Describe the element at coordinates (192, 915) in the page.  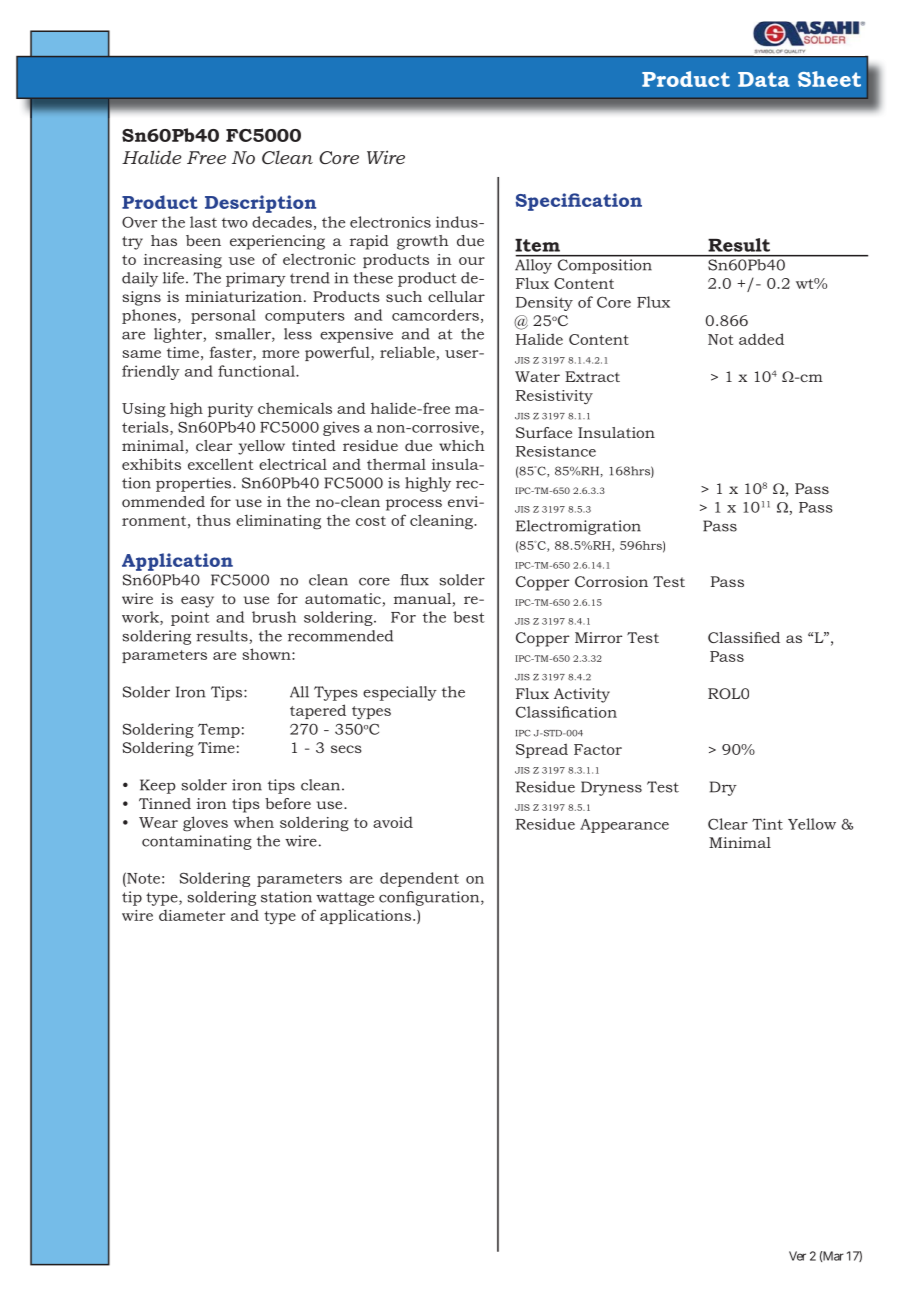
I see `diameter` at that location.
